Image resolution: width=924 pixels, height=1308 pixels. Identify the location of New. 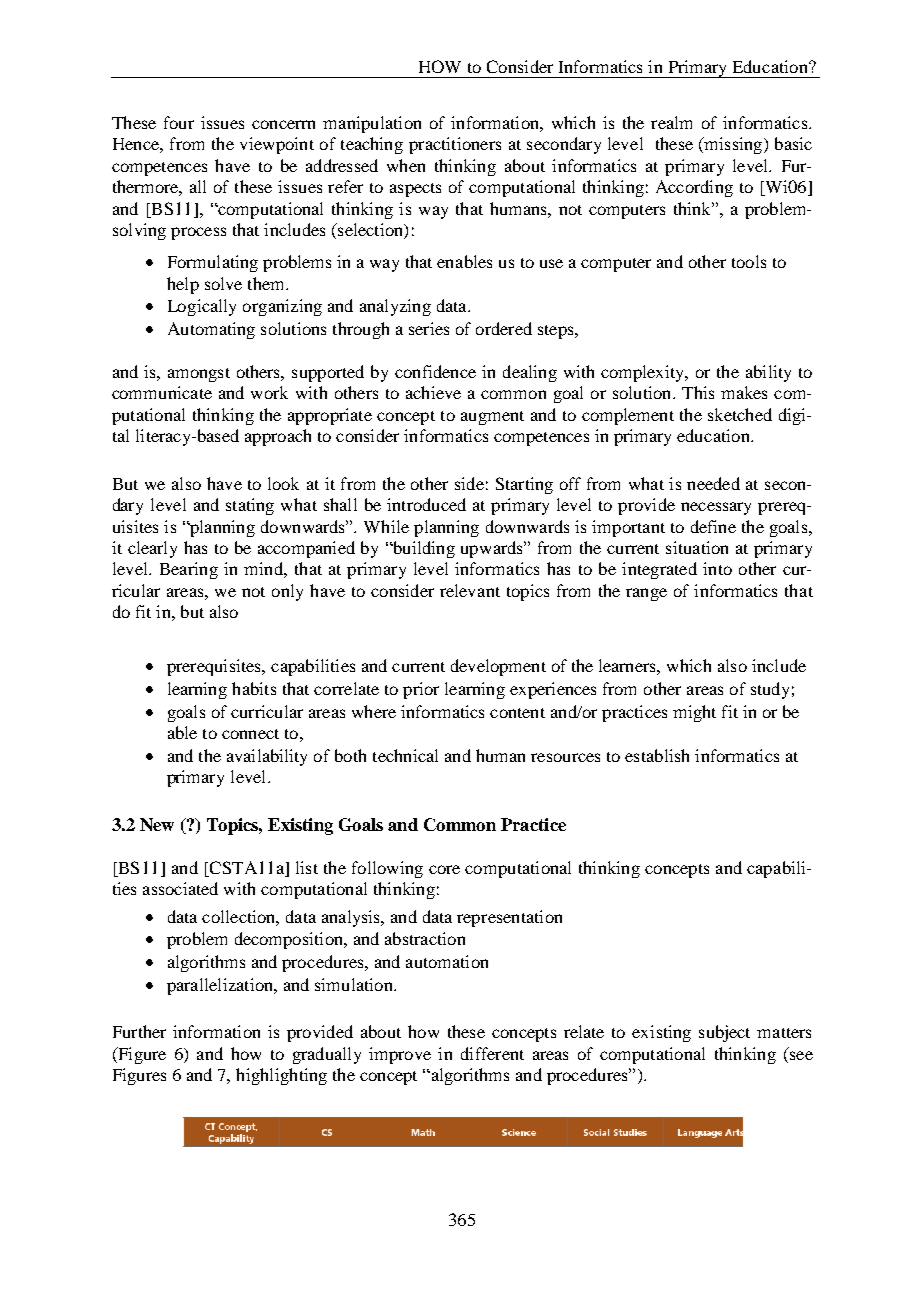
(157, 824).
